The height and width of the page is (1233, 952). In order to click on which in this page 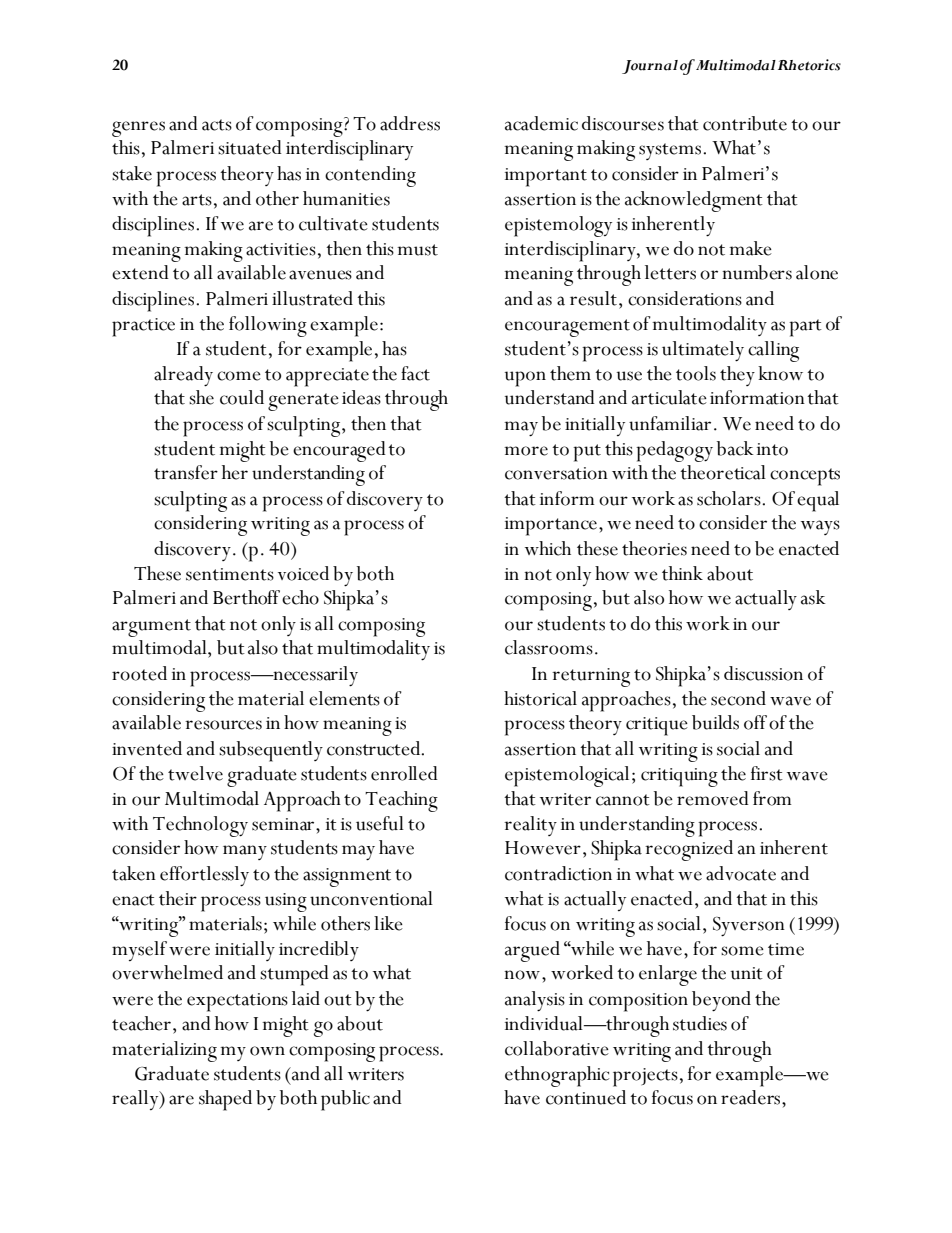, I will do `click(548, 548)`.
